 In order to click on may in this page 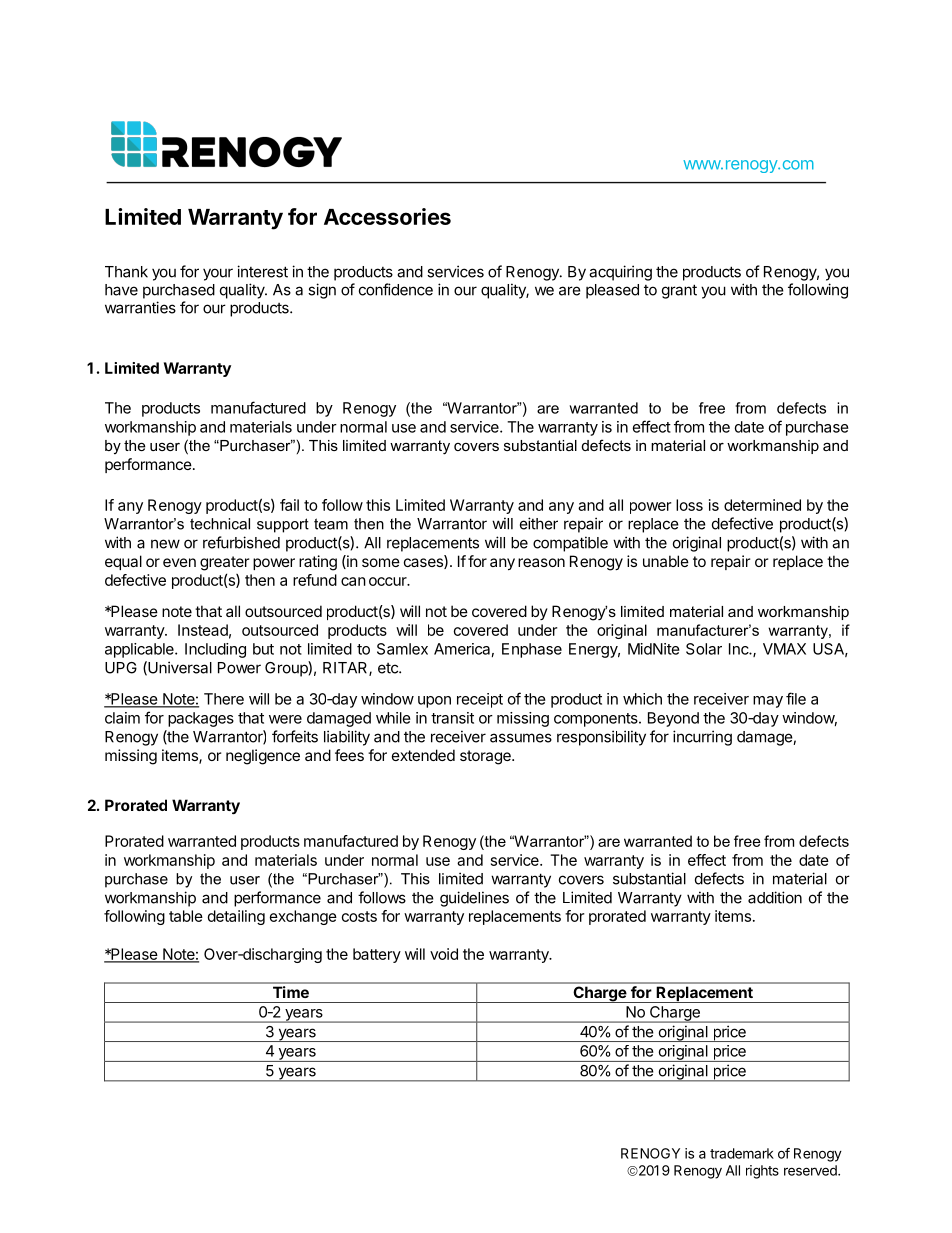, I will do `click(768, 702)`.
